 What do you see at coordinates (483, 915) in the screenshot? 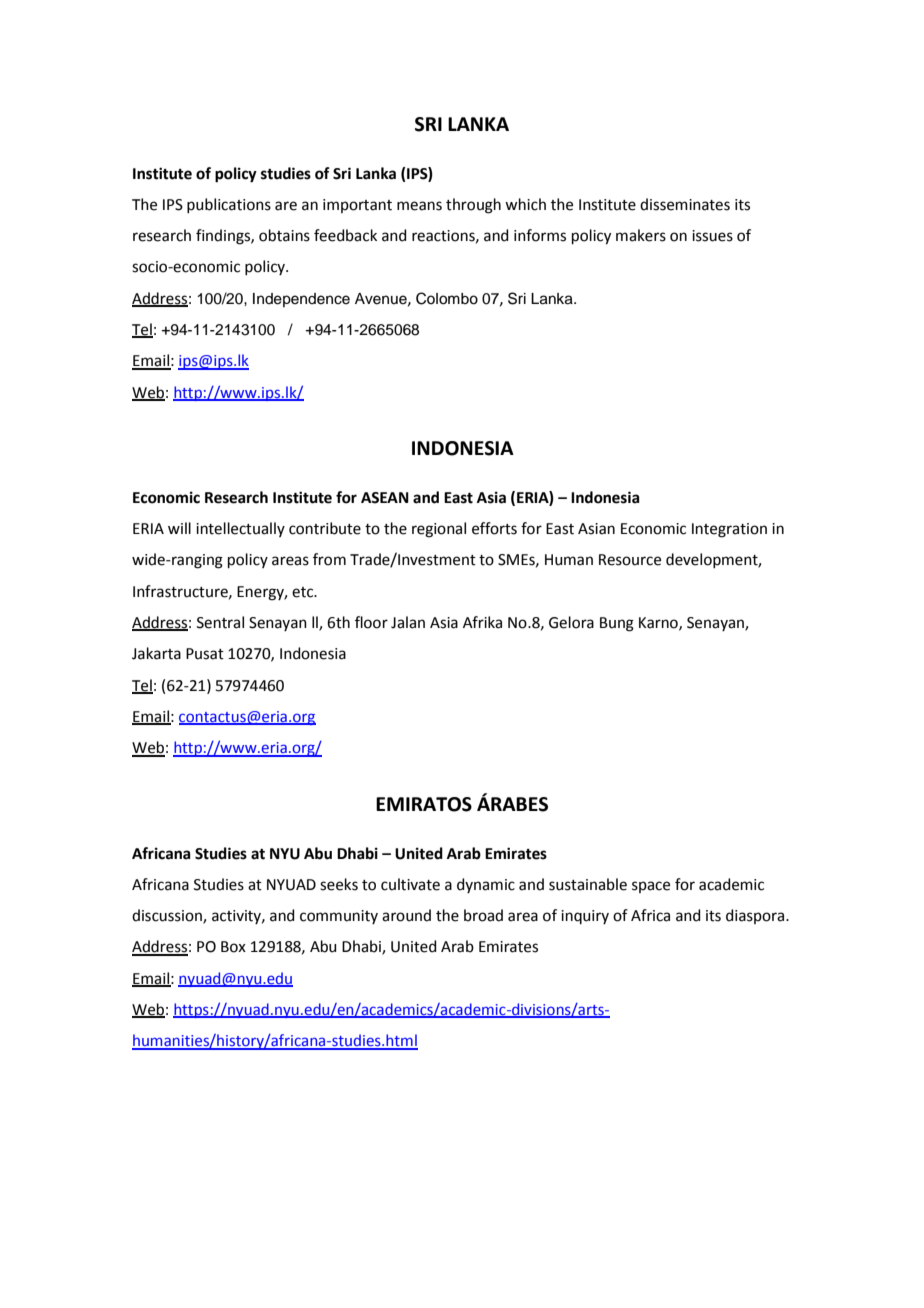
I see `broad` at bounding box center [483, 915].
